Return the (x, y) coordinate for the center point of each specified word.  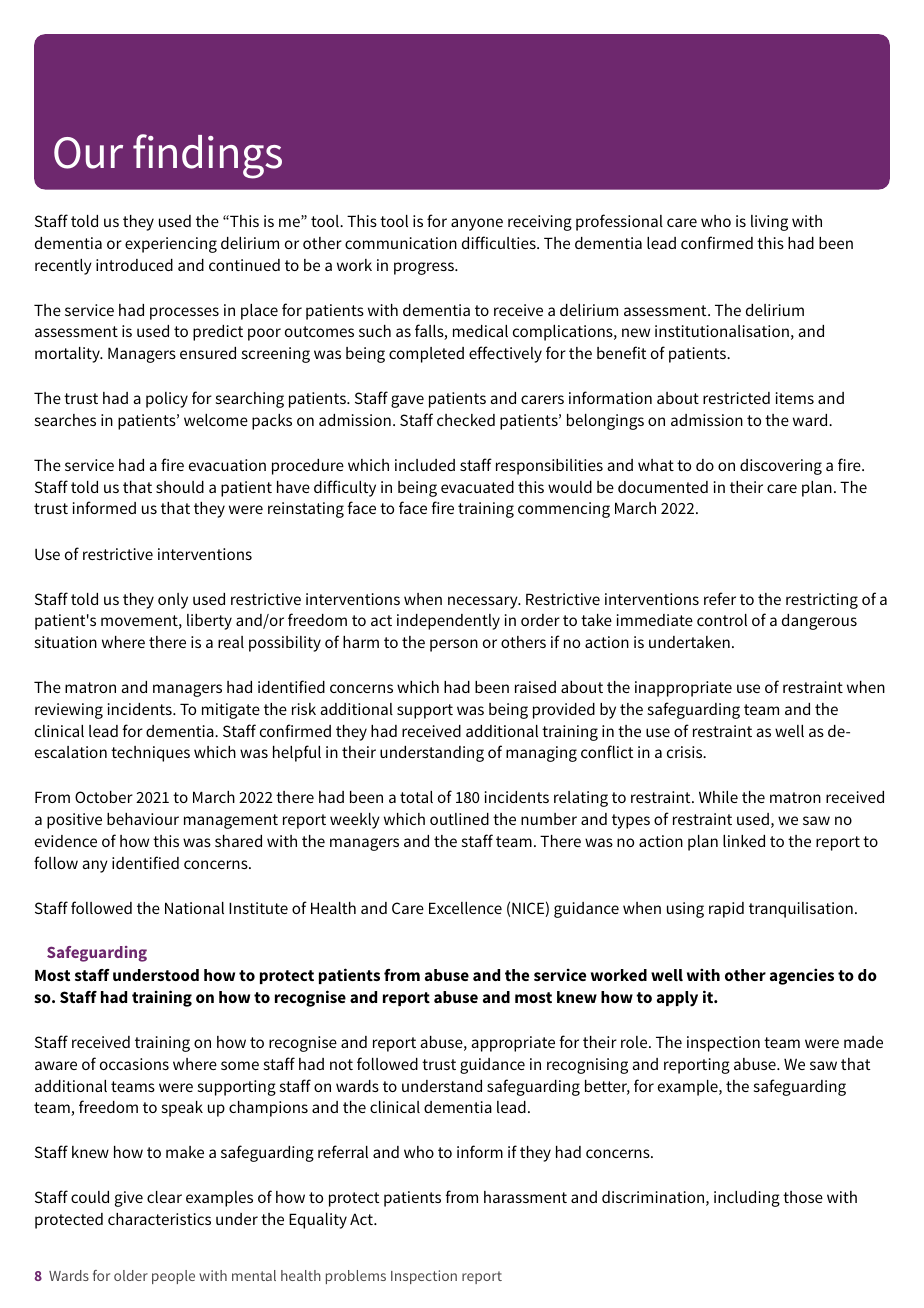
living (769, 223)
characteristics (159, 1219)
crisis (686, 752)
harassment (525, 1197)
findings (207, 156)
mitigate (231, 711)
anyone (477, 224)
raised (535, 687)
